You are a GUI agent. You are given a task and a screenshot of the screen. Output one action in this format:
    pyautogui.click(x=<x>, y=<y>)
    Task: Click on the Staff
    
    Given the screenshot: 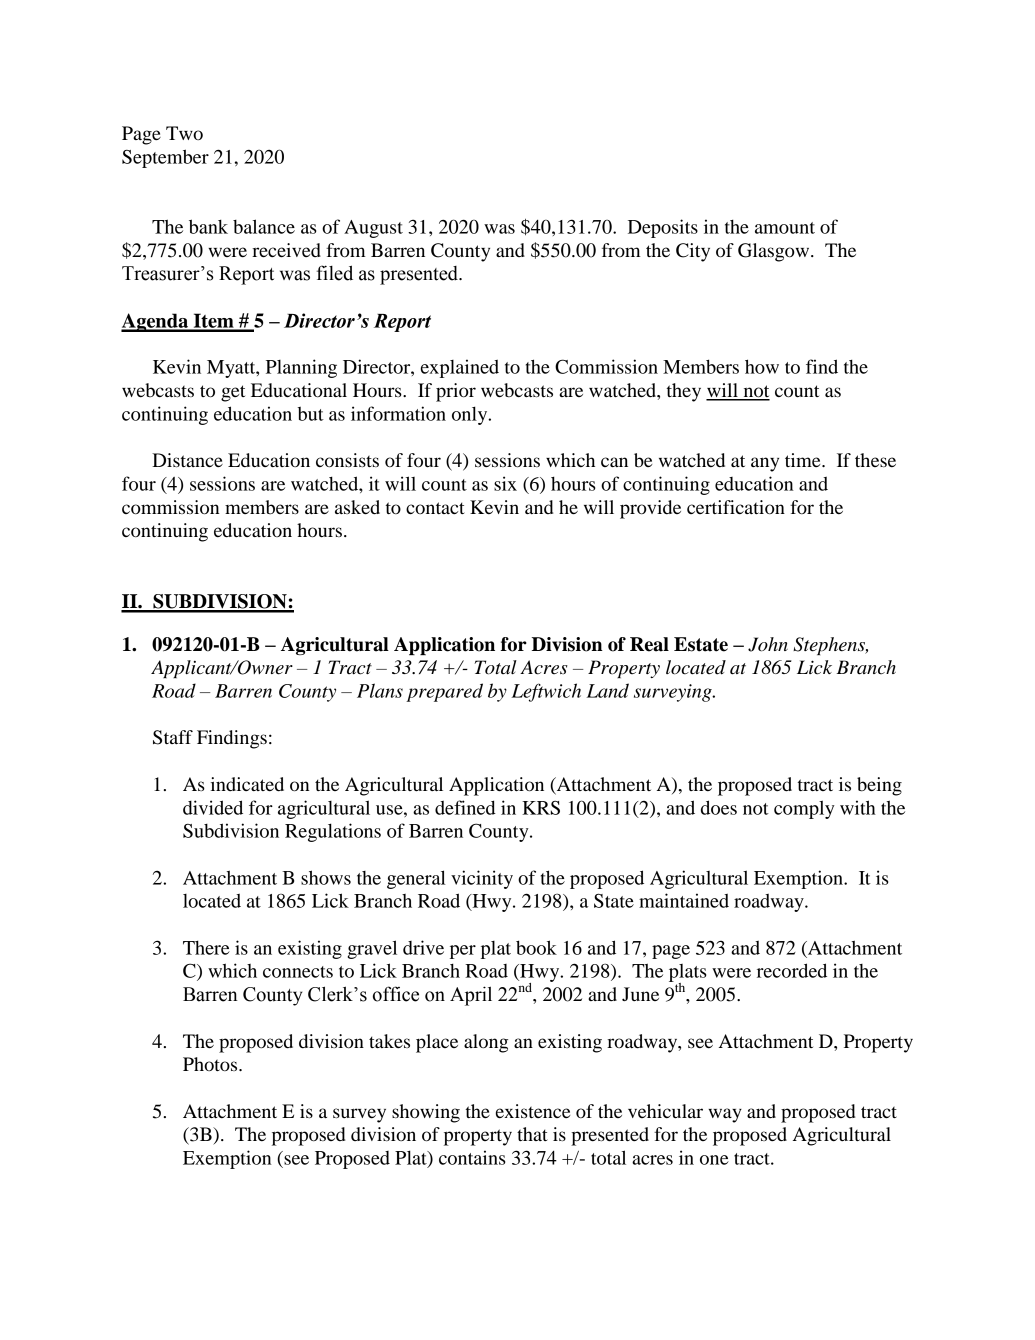 What is the action you would take?
    pyautogui.click(x=173, y=737)
